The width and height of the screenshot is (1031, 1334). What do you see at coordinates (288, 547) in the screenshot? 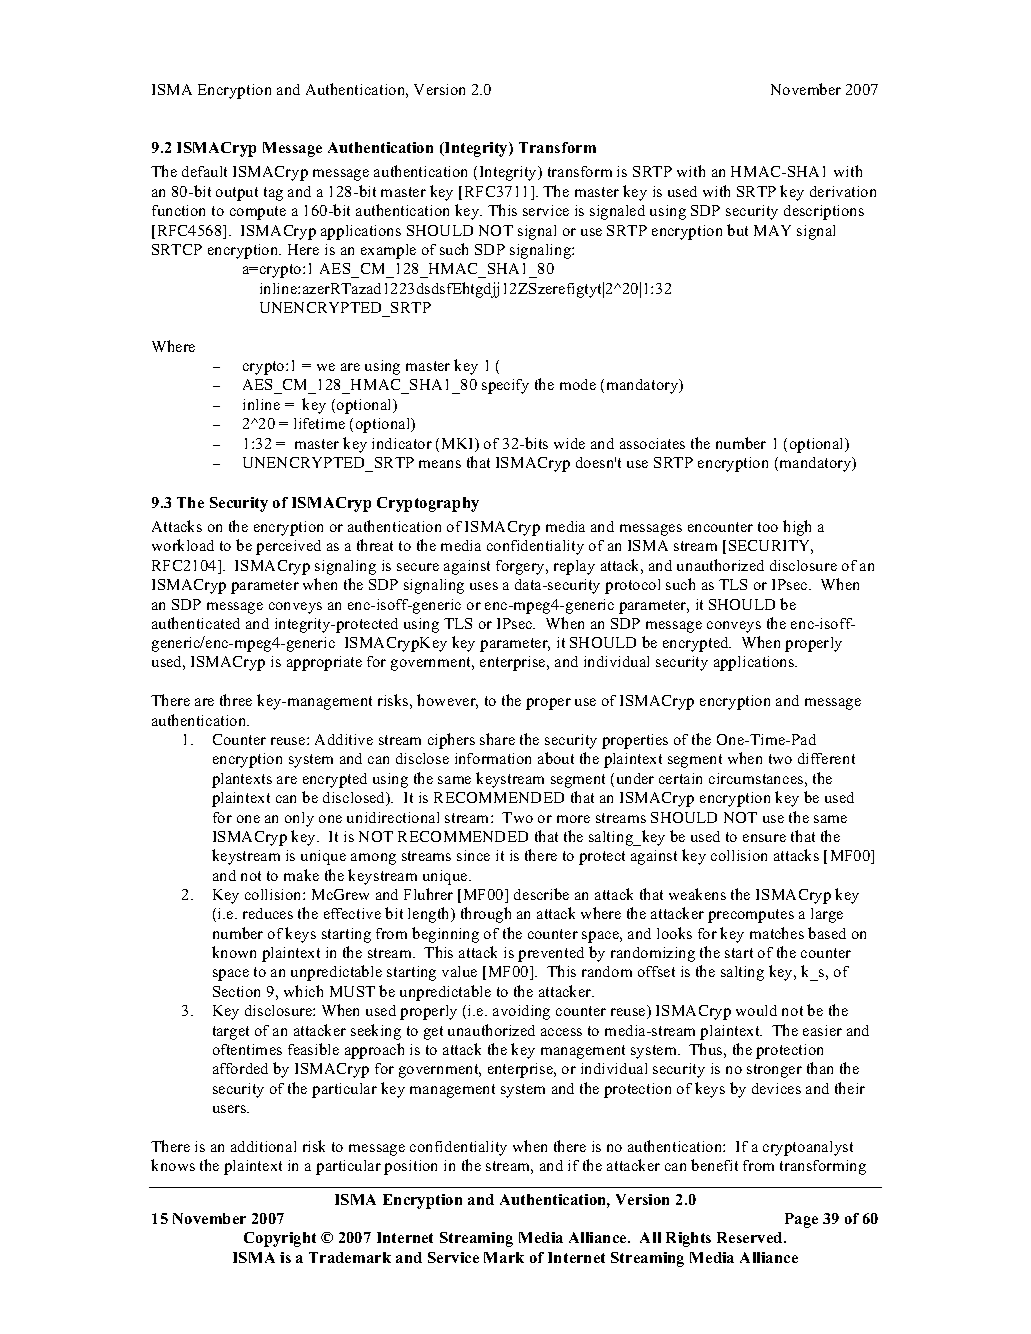
I see `perceived` at bounding box center [288, 547].
